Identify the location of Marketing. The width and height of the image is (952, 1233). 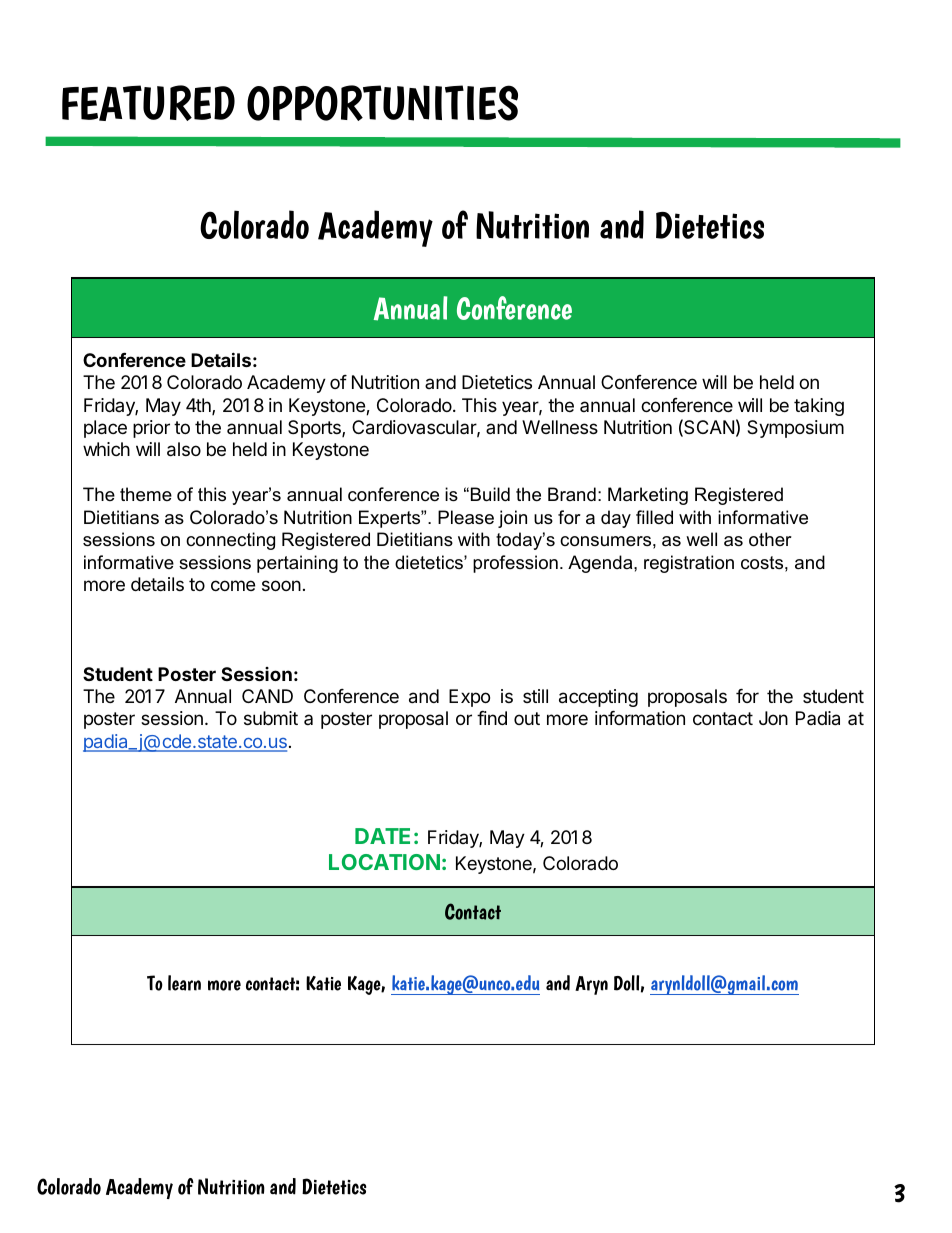
(648, 496).
